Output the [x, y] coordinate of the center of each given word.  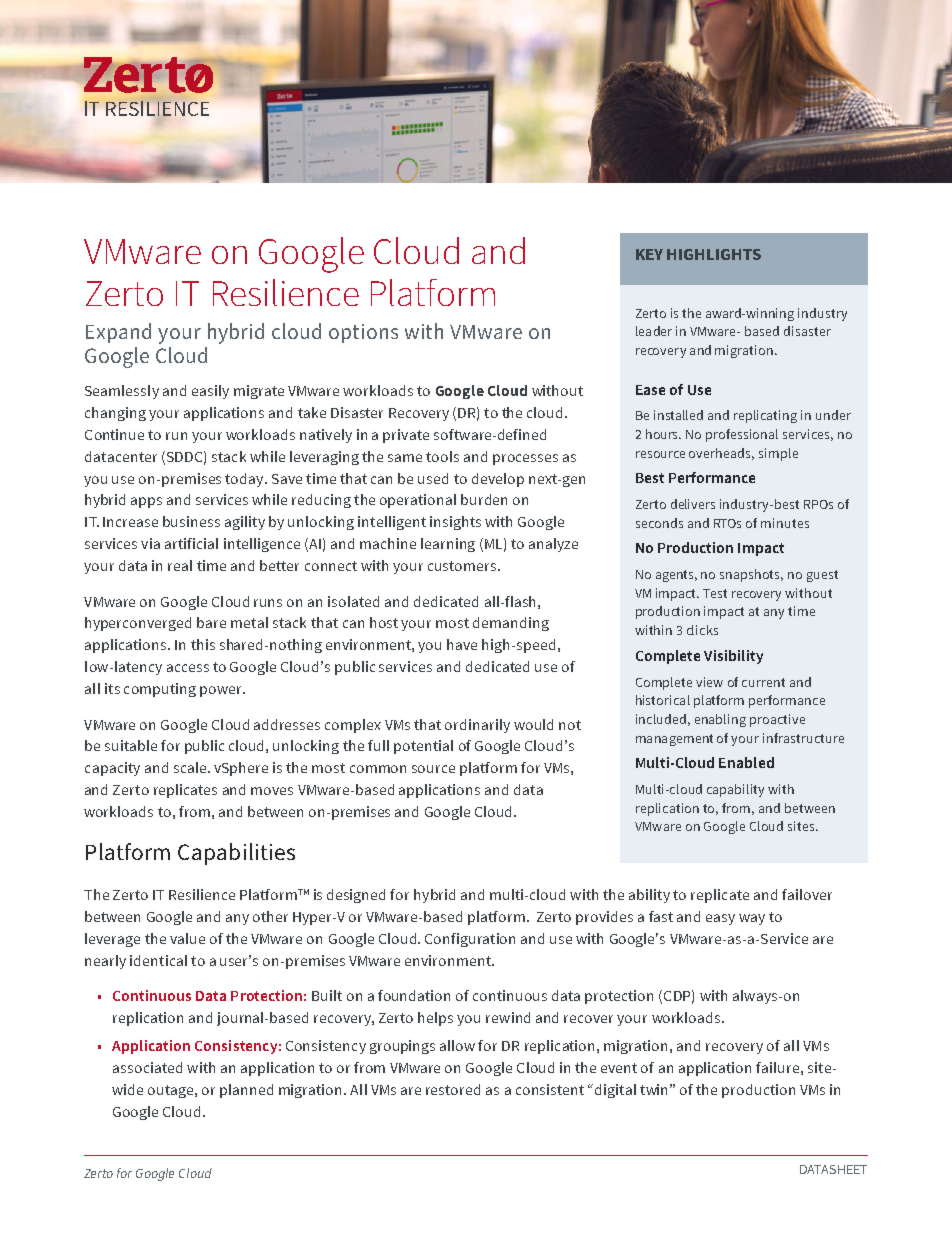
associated [147, 1067]
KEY [649, 254]
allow [457, 1045]
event [619, 1068]
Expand [118, 333]
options [363, 333]
